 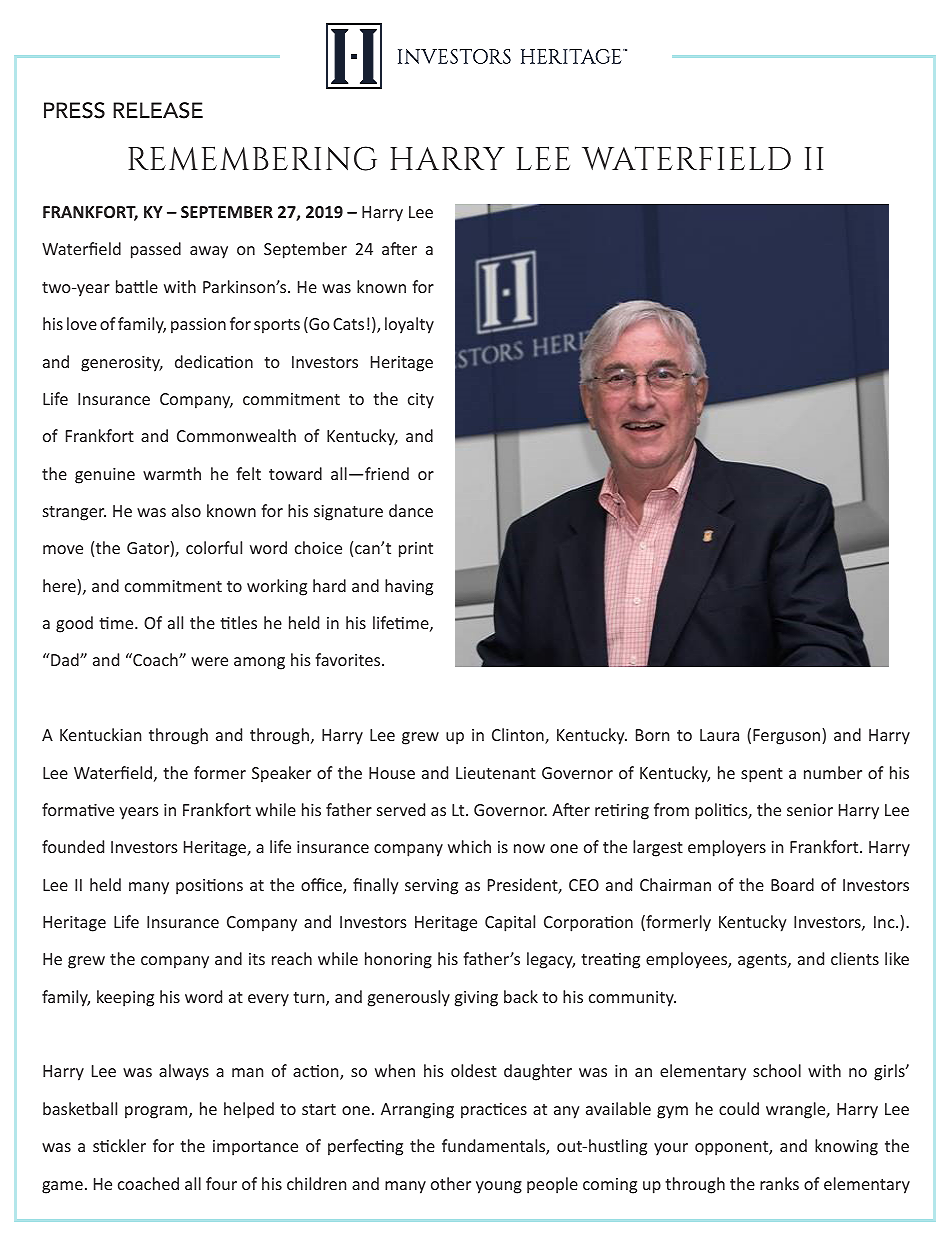 What do you see at coordinates (779, 1183) in the document?
I see `ranks` at bounding box center [779, 1183].
